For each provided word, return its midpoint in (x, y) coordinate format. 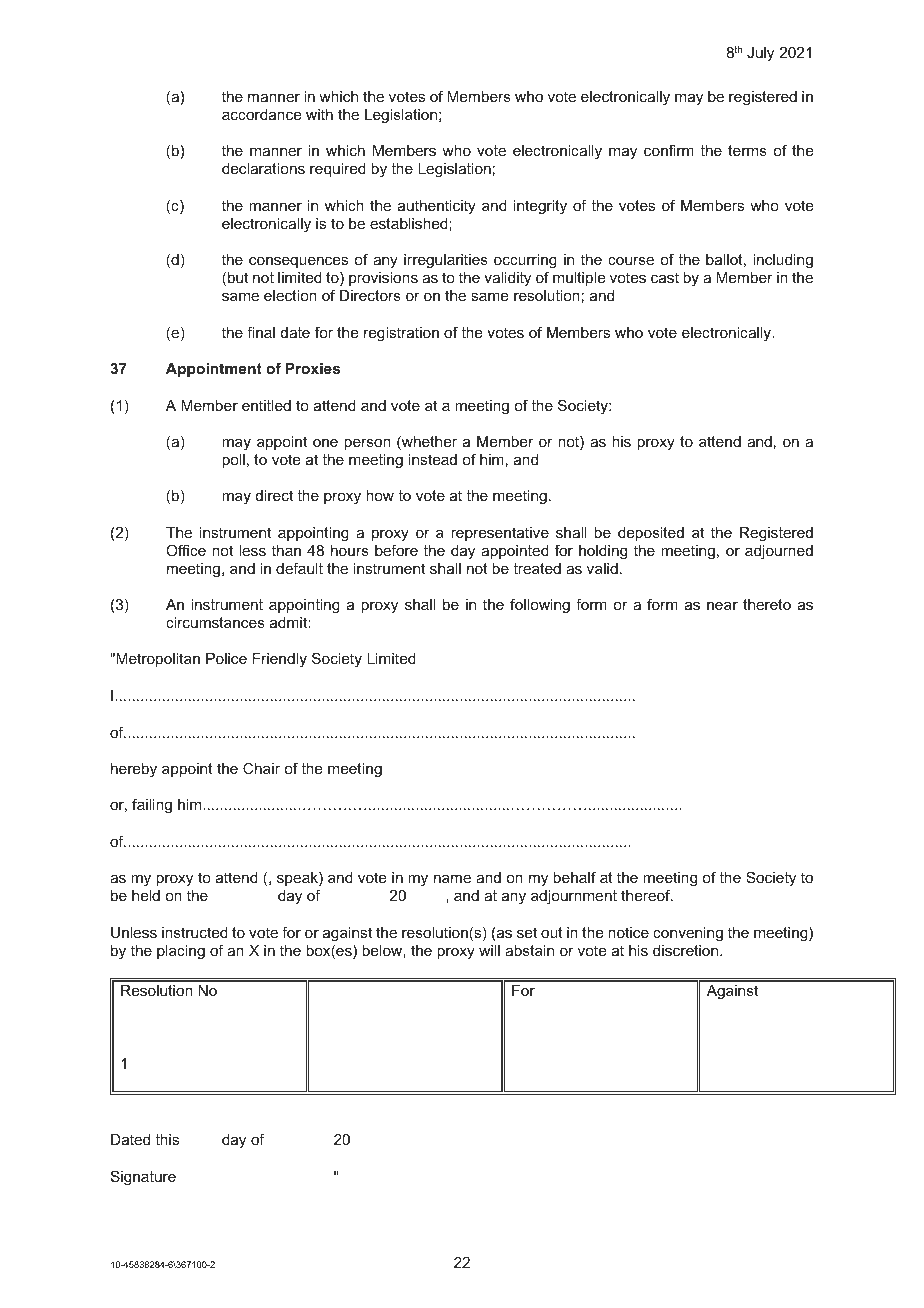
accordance (261, 114)
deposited (651, 534)
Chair (261, 768)
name (452, 879)
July (760, 54)
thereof (647, 895)
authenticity (437, 207)
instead (433, 459)
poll (233, 461)
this (167, 1139)
